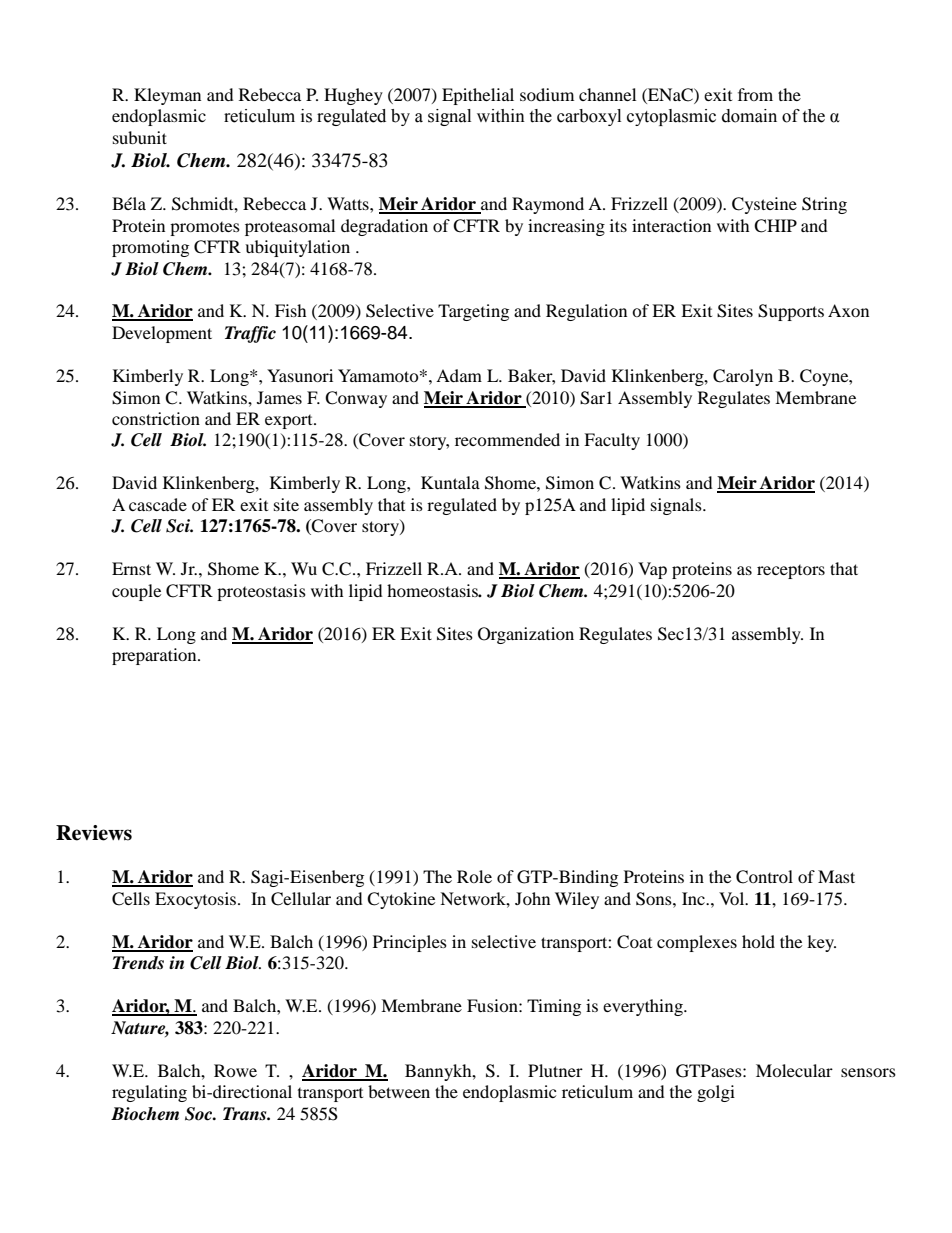  What do you see at coordinates (235, 1070) in the screenshot?
I see `Rowe` at bounding box center [235, 1070].
